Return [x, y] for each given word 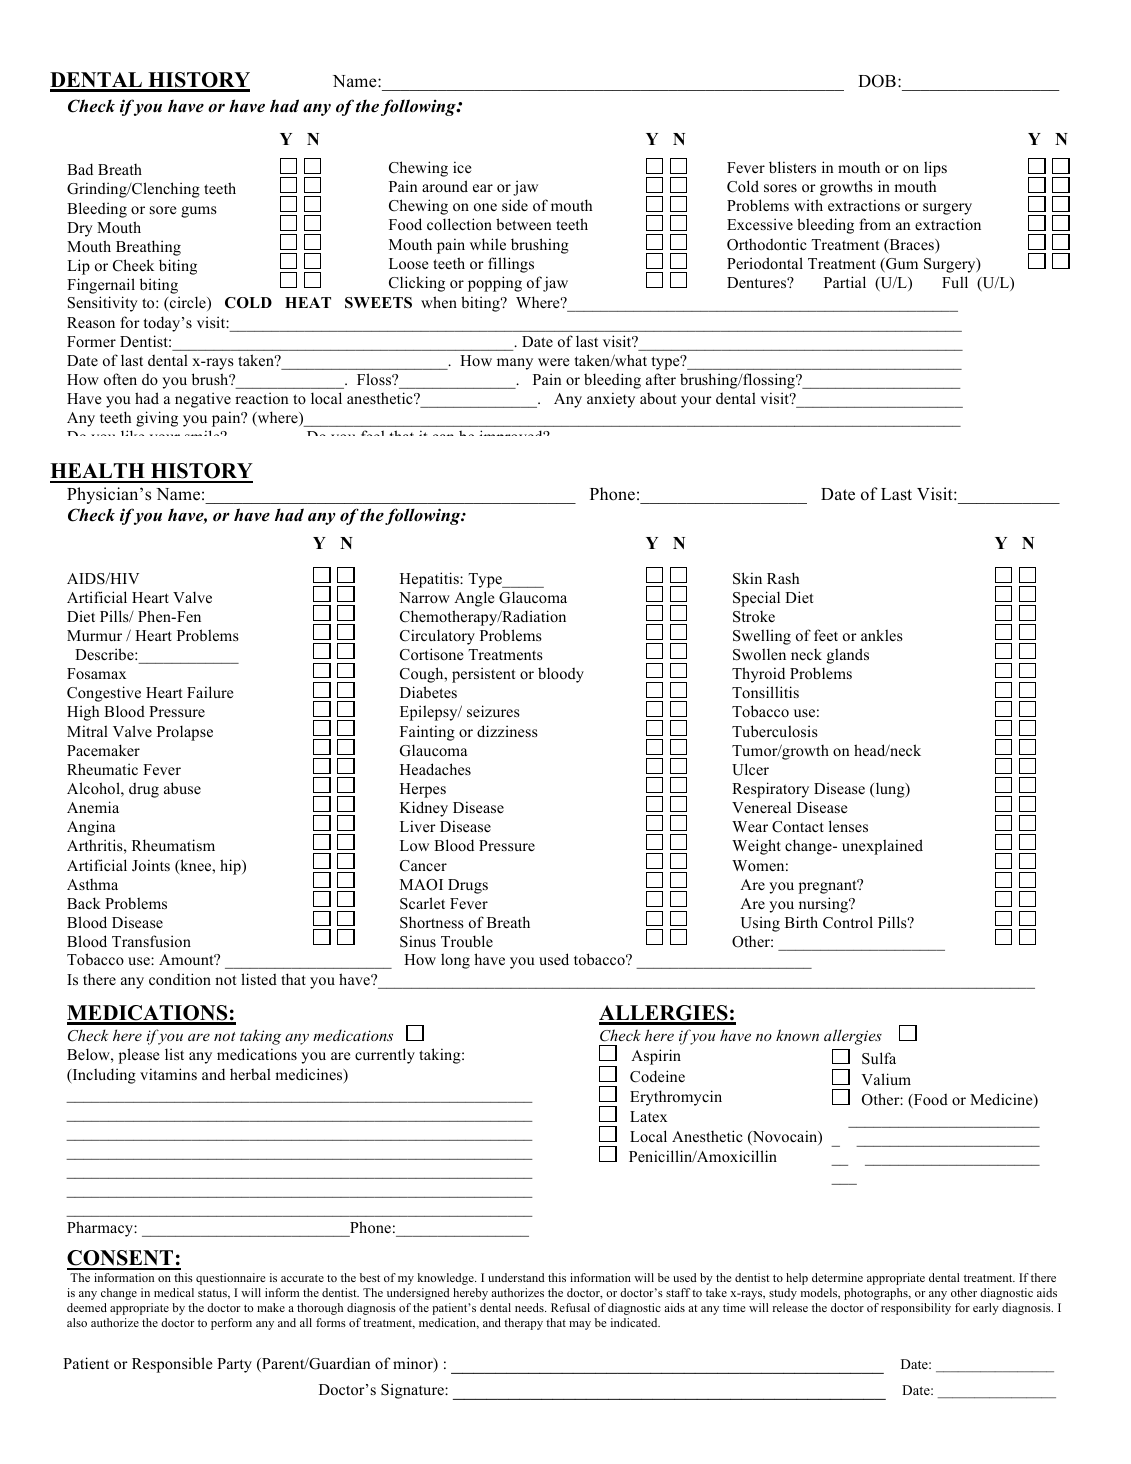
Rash [783, 578]
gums [199, 212]
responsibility [916, 1309]
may [580, 1325]
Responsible [172, 1365]
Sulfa [879, 1058]
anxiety [611, 400]
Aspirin [656, 1057]
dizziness [507, 731]
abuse [182, 788]
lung [890, 790]
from [875, 224]
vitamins [168, 1074]
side [515, 205]
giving [157, 419]
